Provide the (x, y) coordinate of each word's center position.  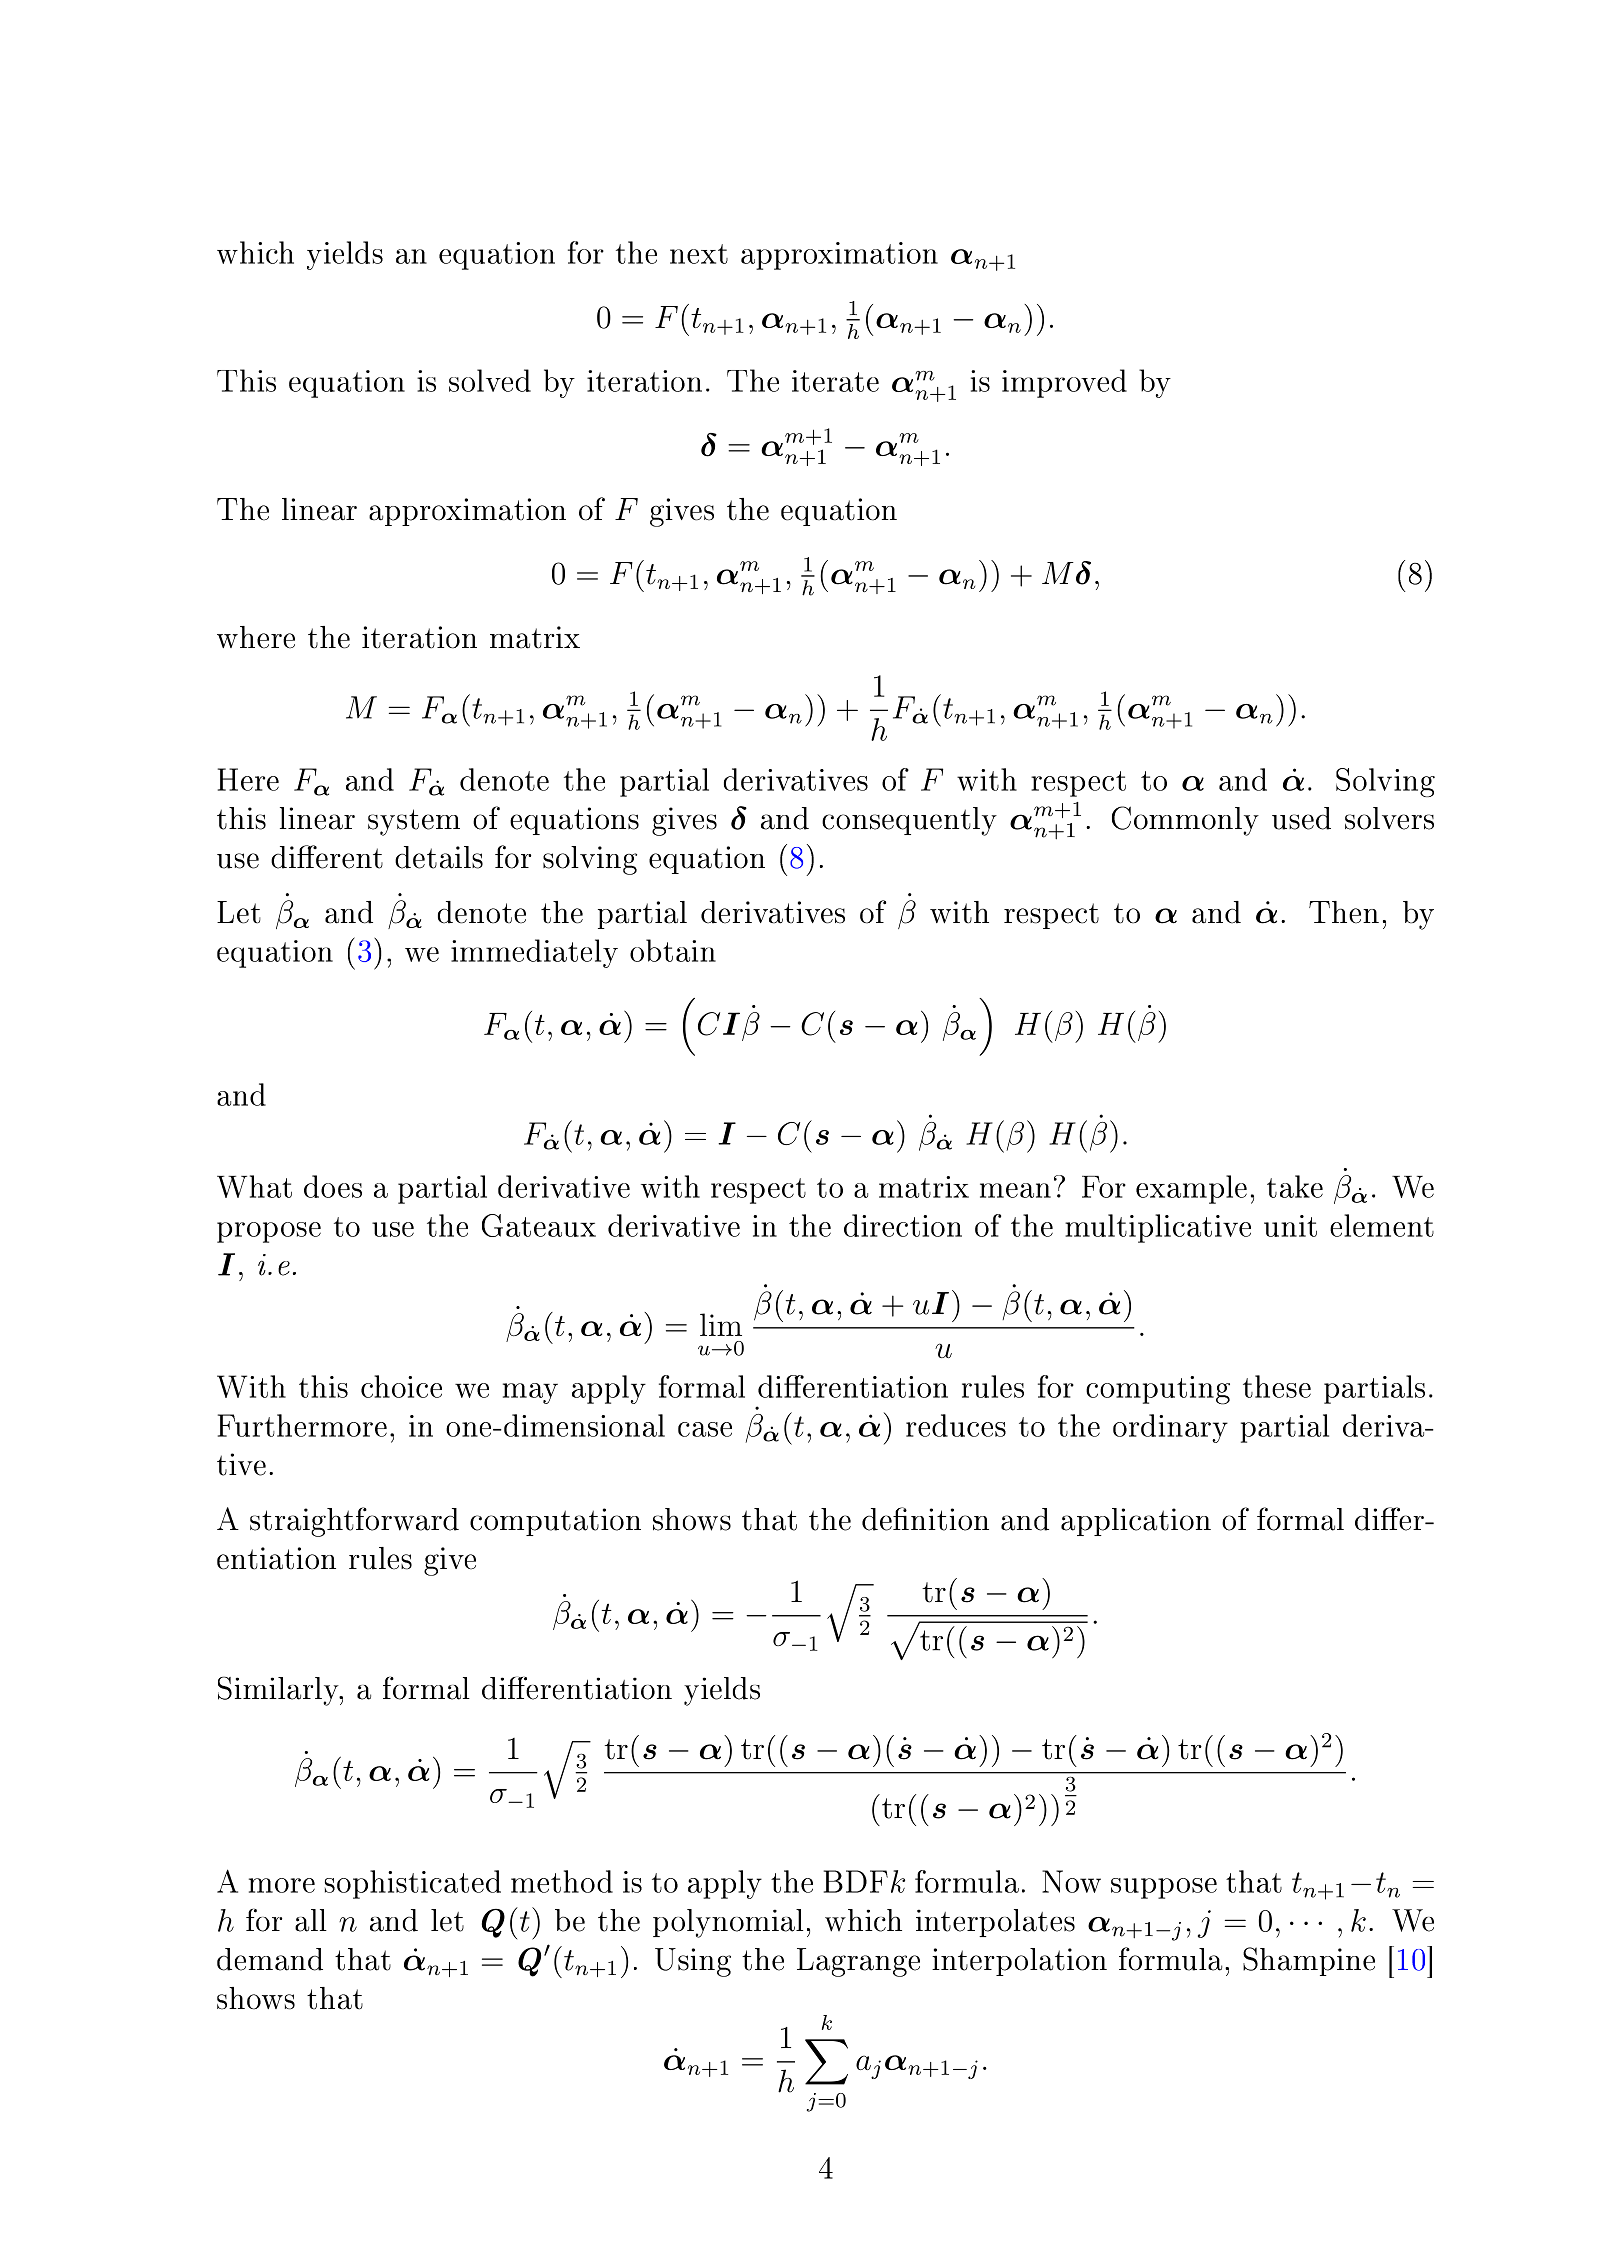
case (705, 1429)
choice (401, 1386)
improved (1064, 383)
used (1301, 818)
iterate (835, 381)
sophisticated (413, 1884)
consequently (909, 821)
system (414, 822)
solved (490, 380)
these (1277, 1386)
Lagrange (858, 1962)
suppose (1164, 1888)
